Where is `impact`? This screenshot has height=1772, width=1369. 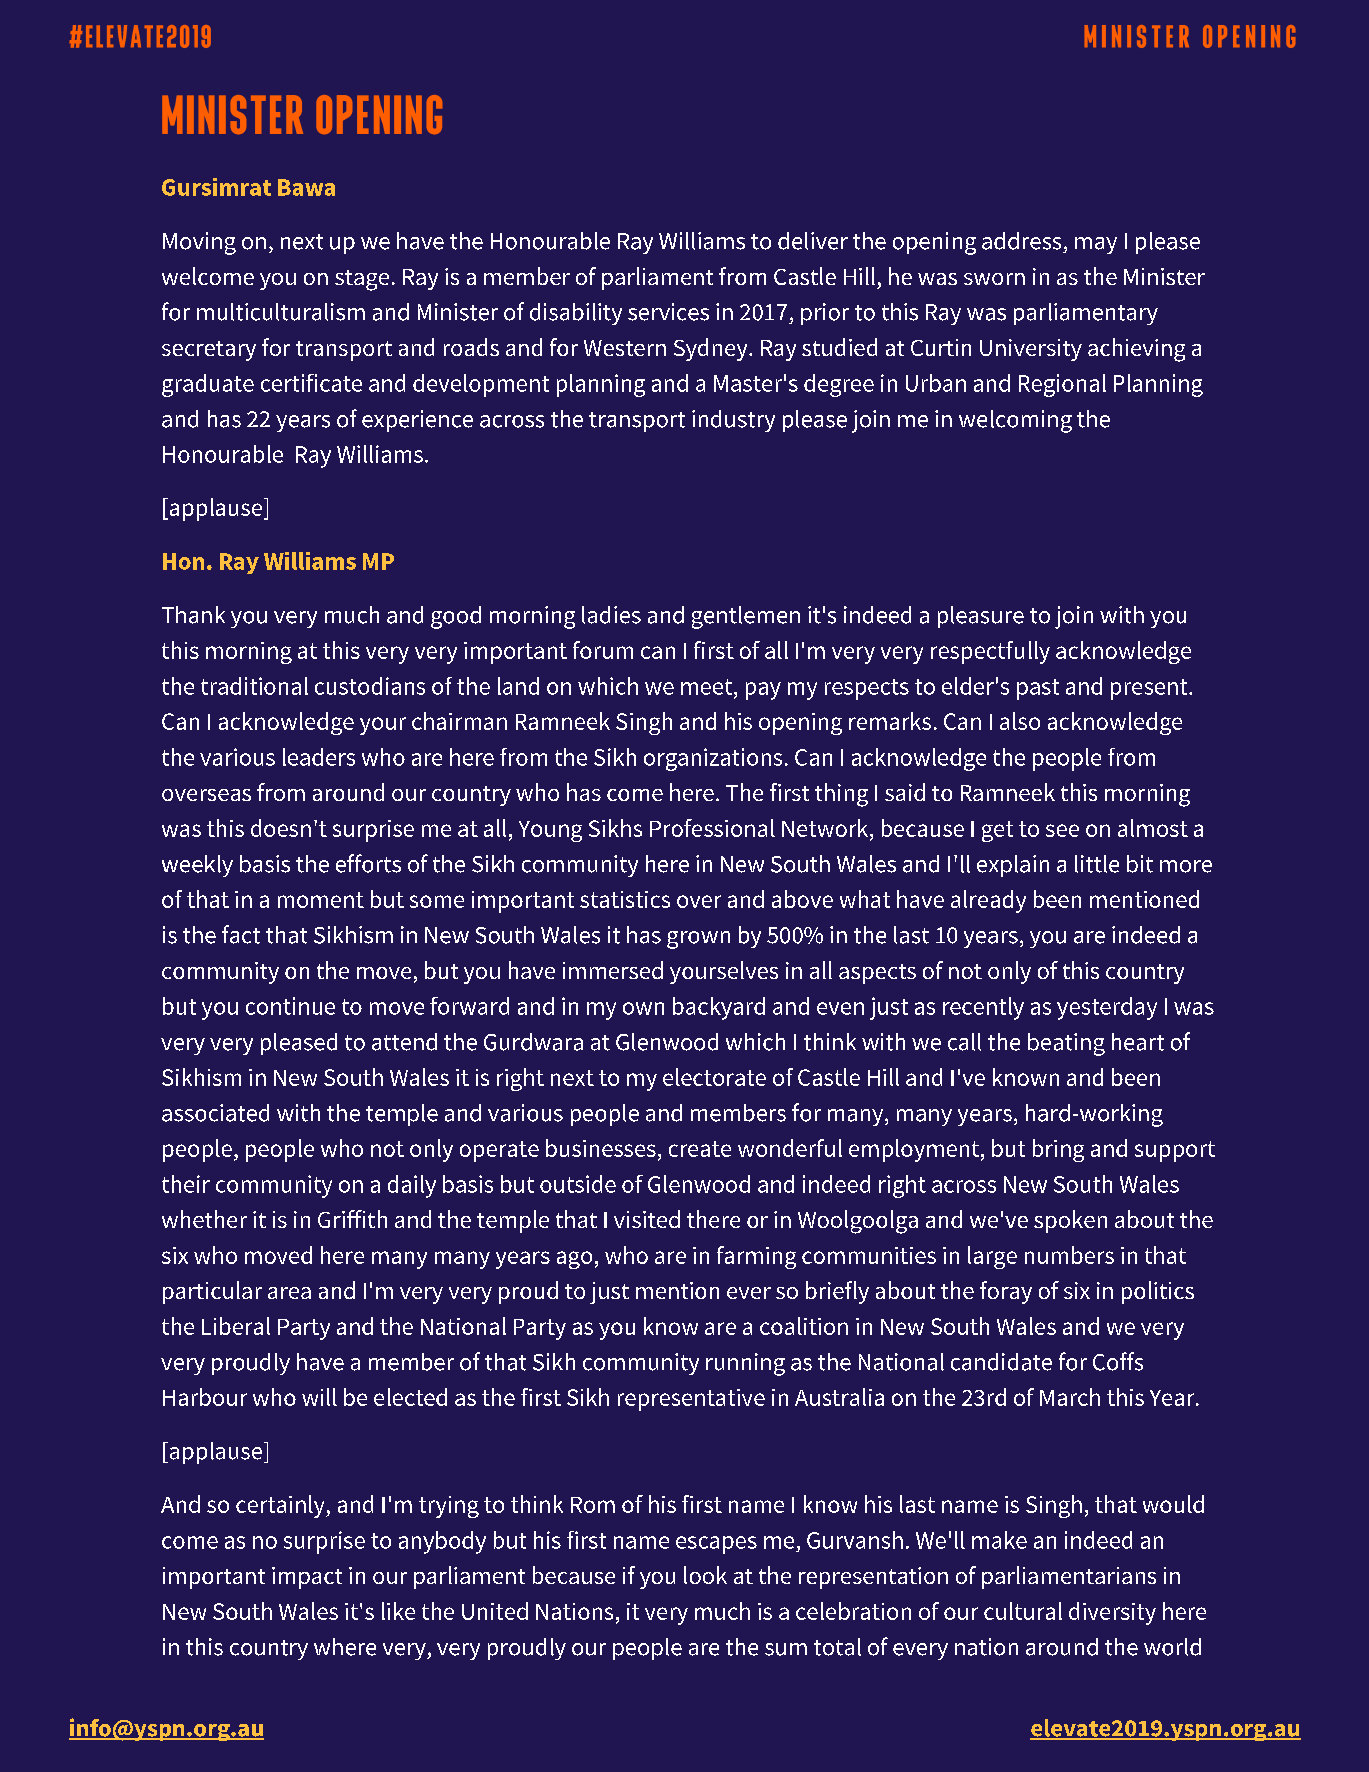
impact is located at coordinates (307, 1578).
